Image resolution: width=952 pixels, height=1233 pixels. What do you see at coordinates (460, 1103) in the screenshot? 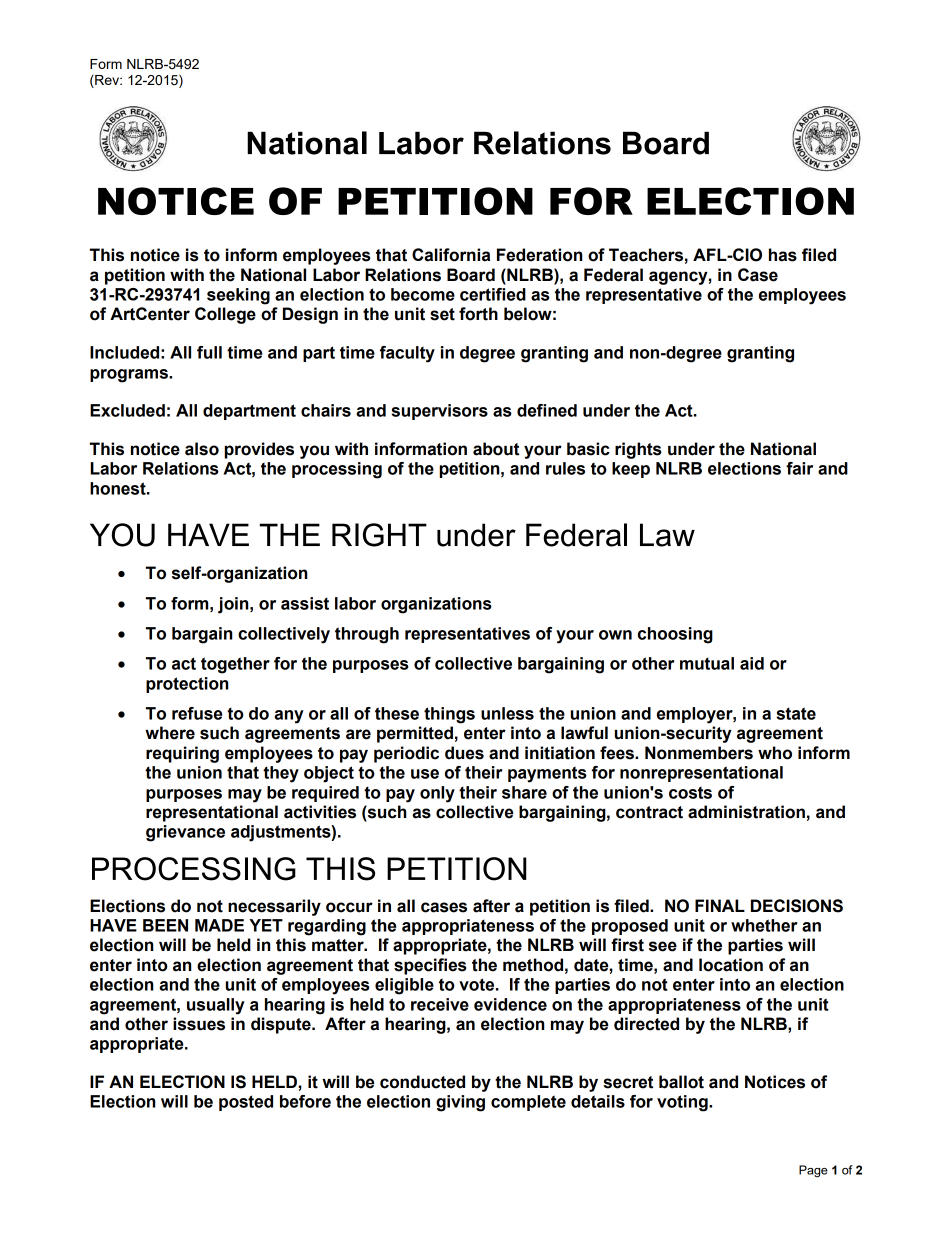
I see `giving` at bounding box center [460, 1103].
